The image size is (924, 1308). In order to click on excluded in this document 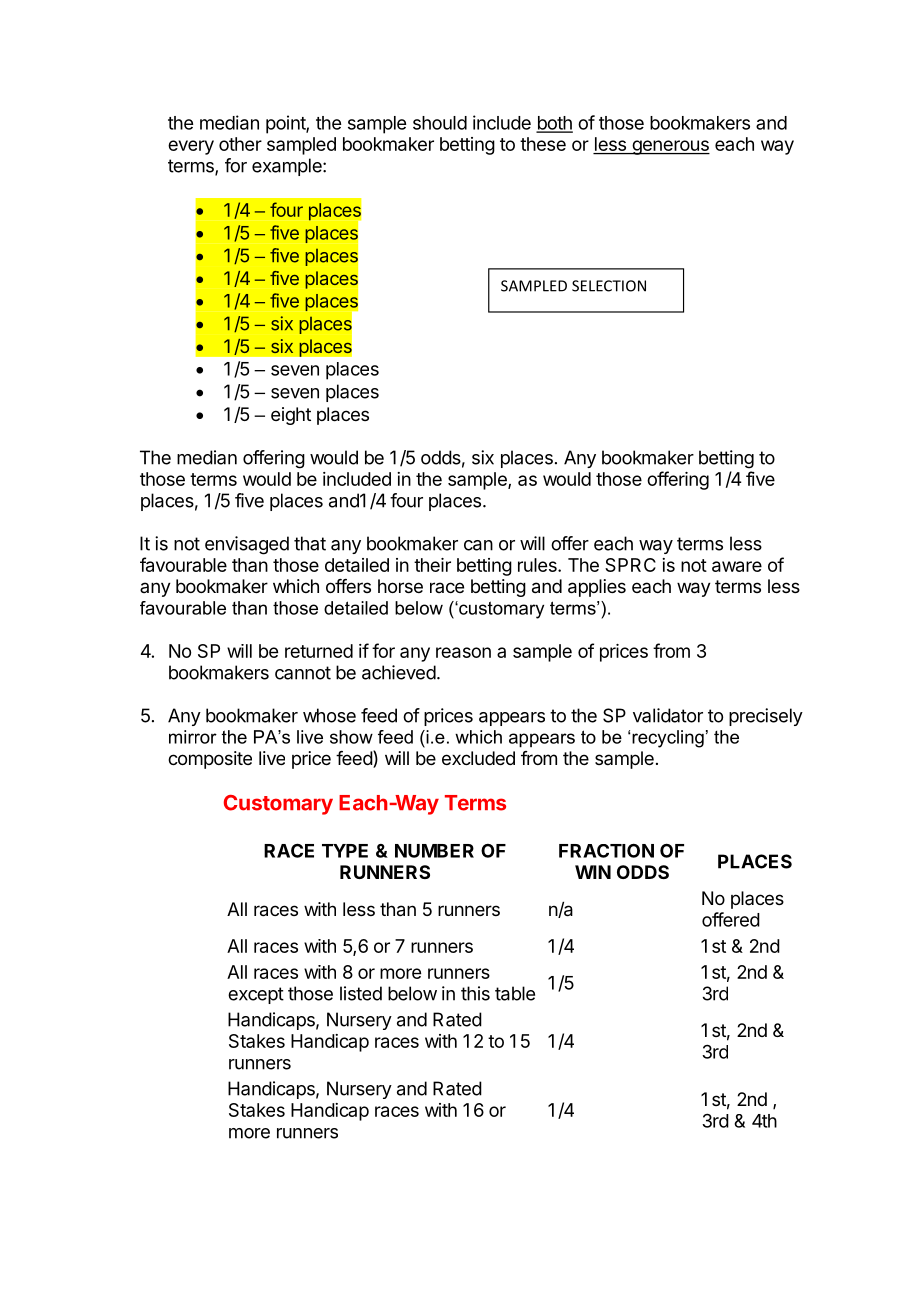, I will do `click(478, 758)`.
